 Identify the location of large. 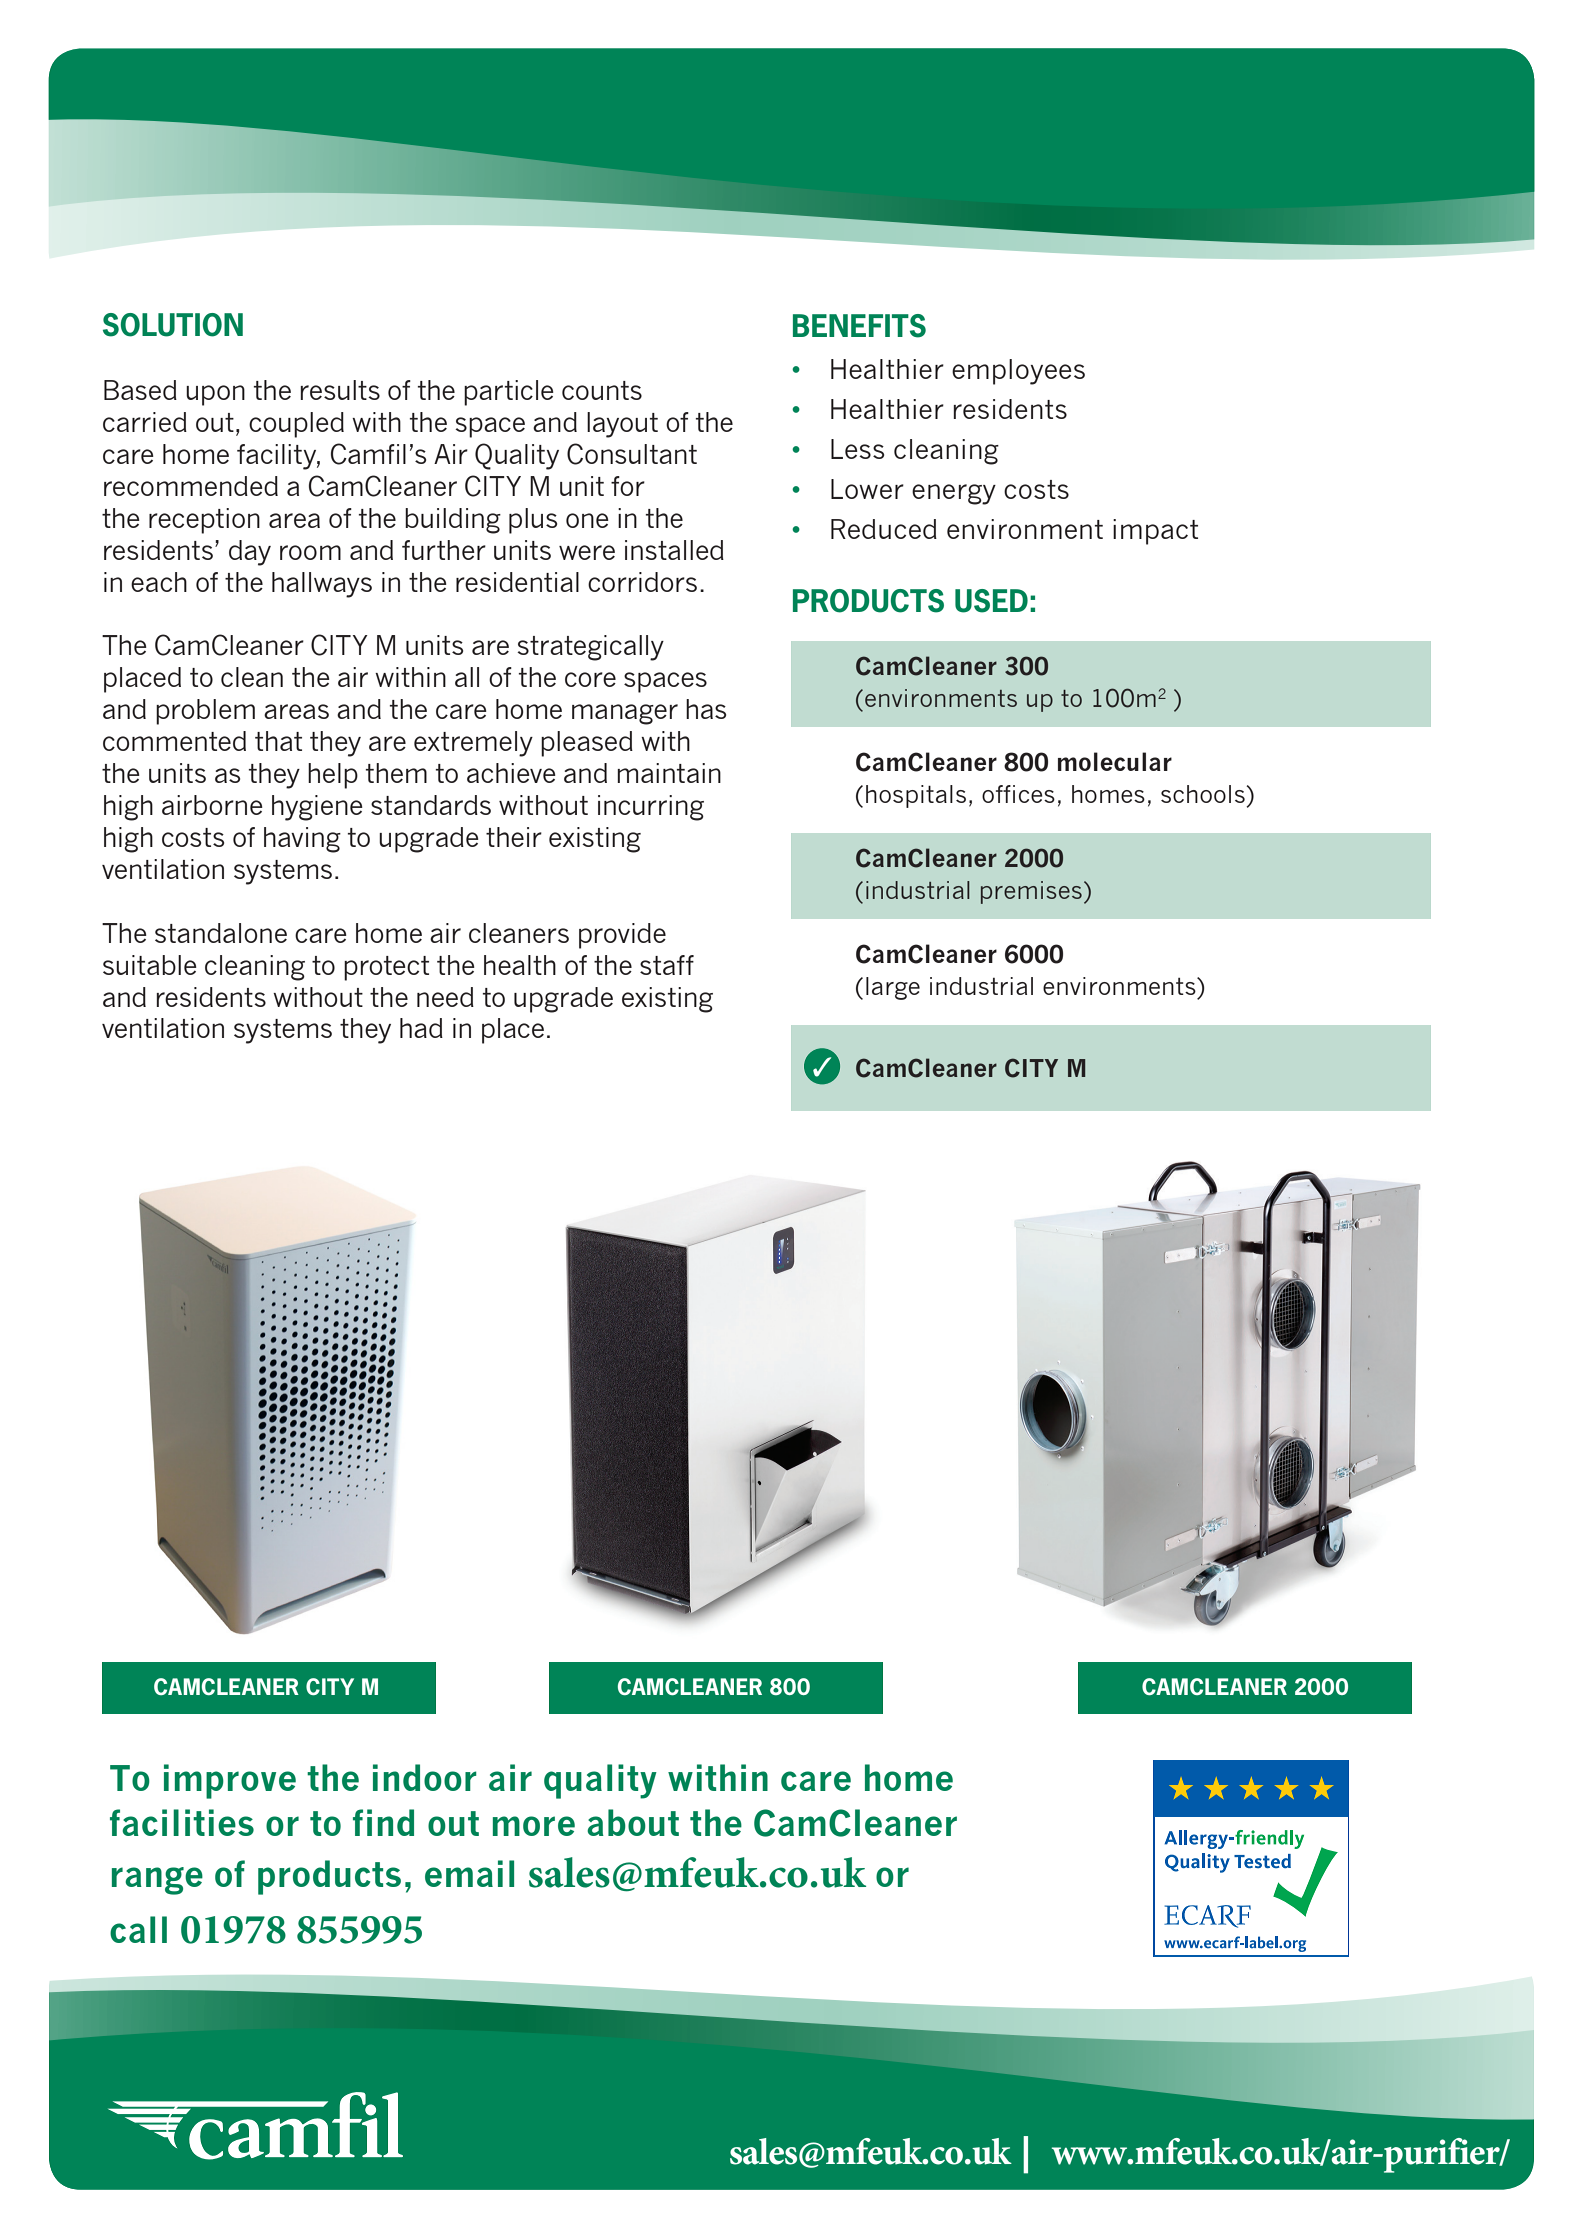
(893, 988).
